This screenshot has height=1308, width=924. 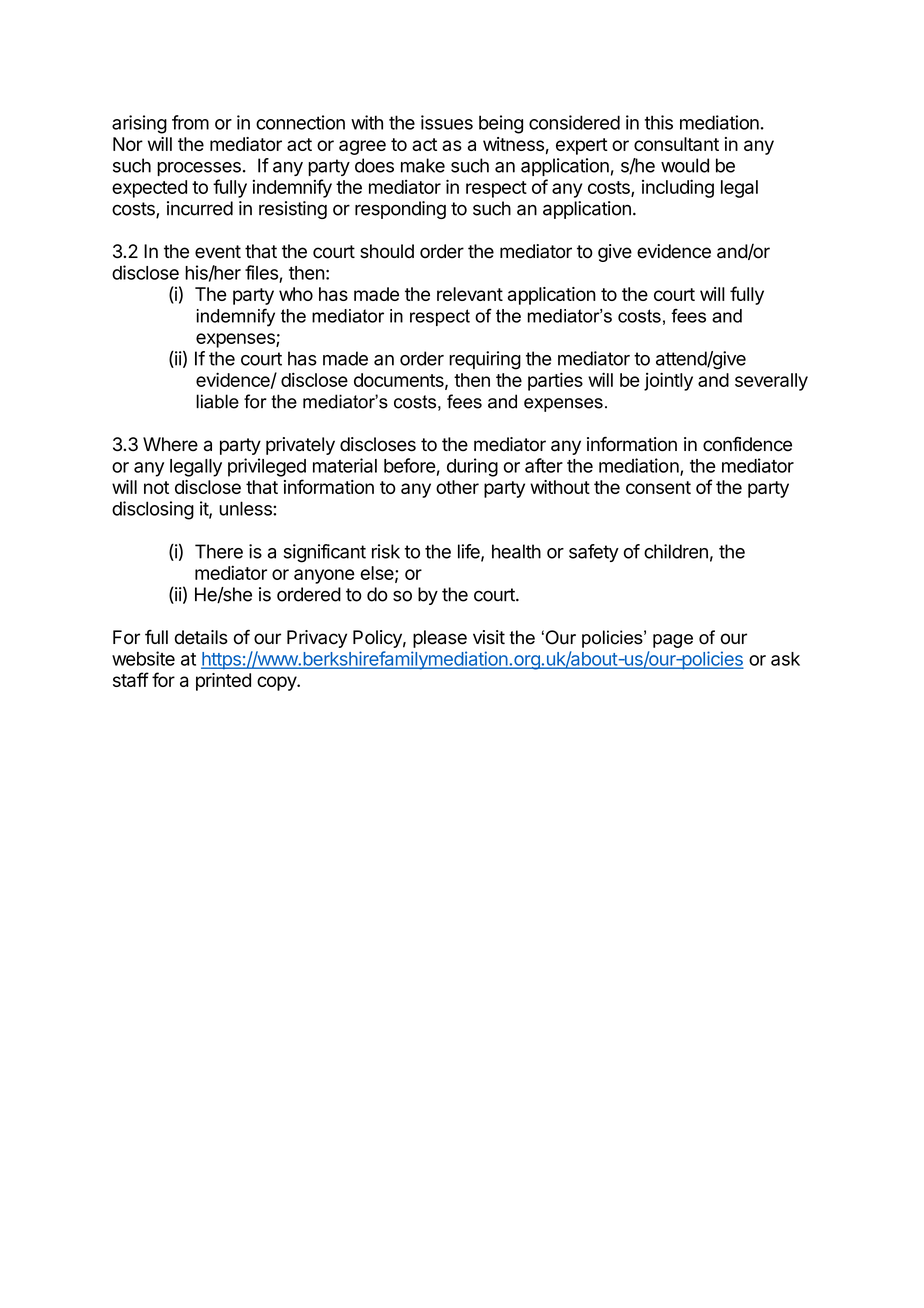 I want to click on requiring, so click(x=485, y=360).
